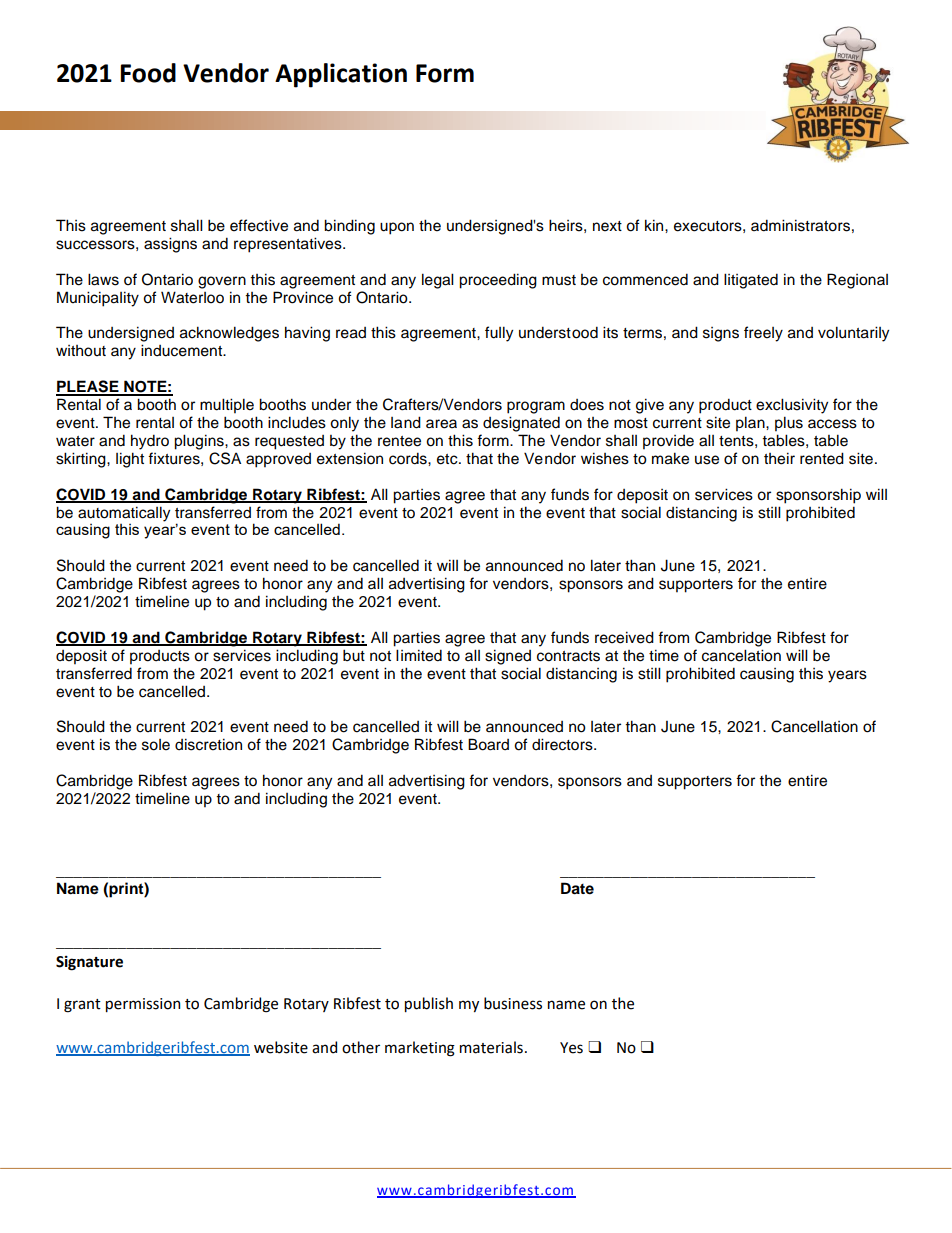  What do you see at coordinates (419, 655) in the document?
I see `limited` at bounding box center [419, 655].
